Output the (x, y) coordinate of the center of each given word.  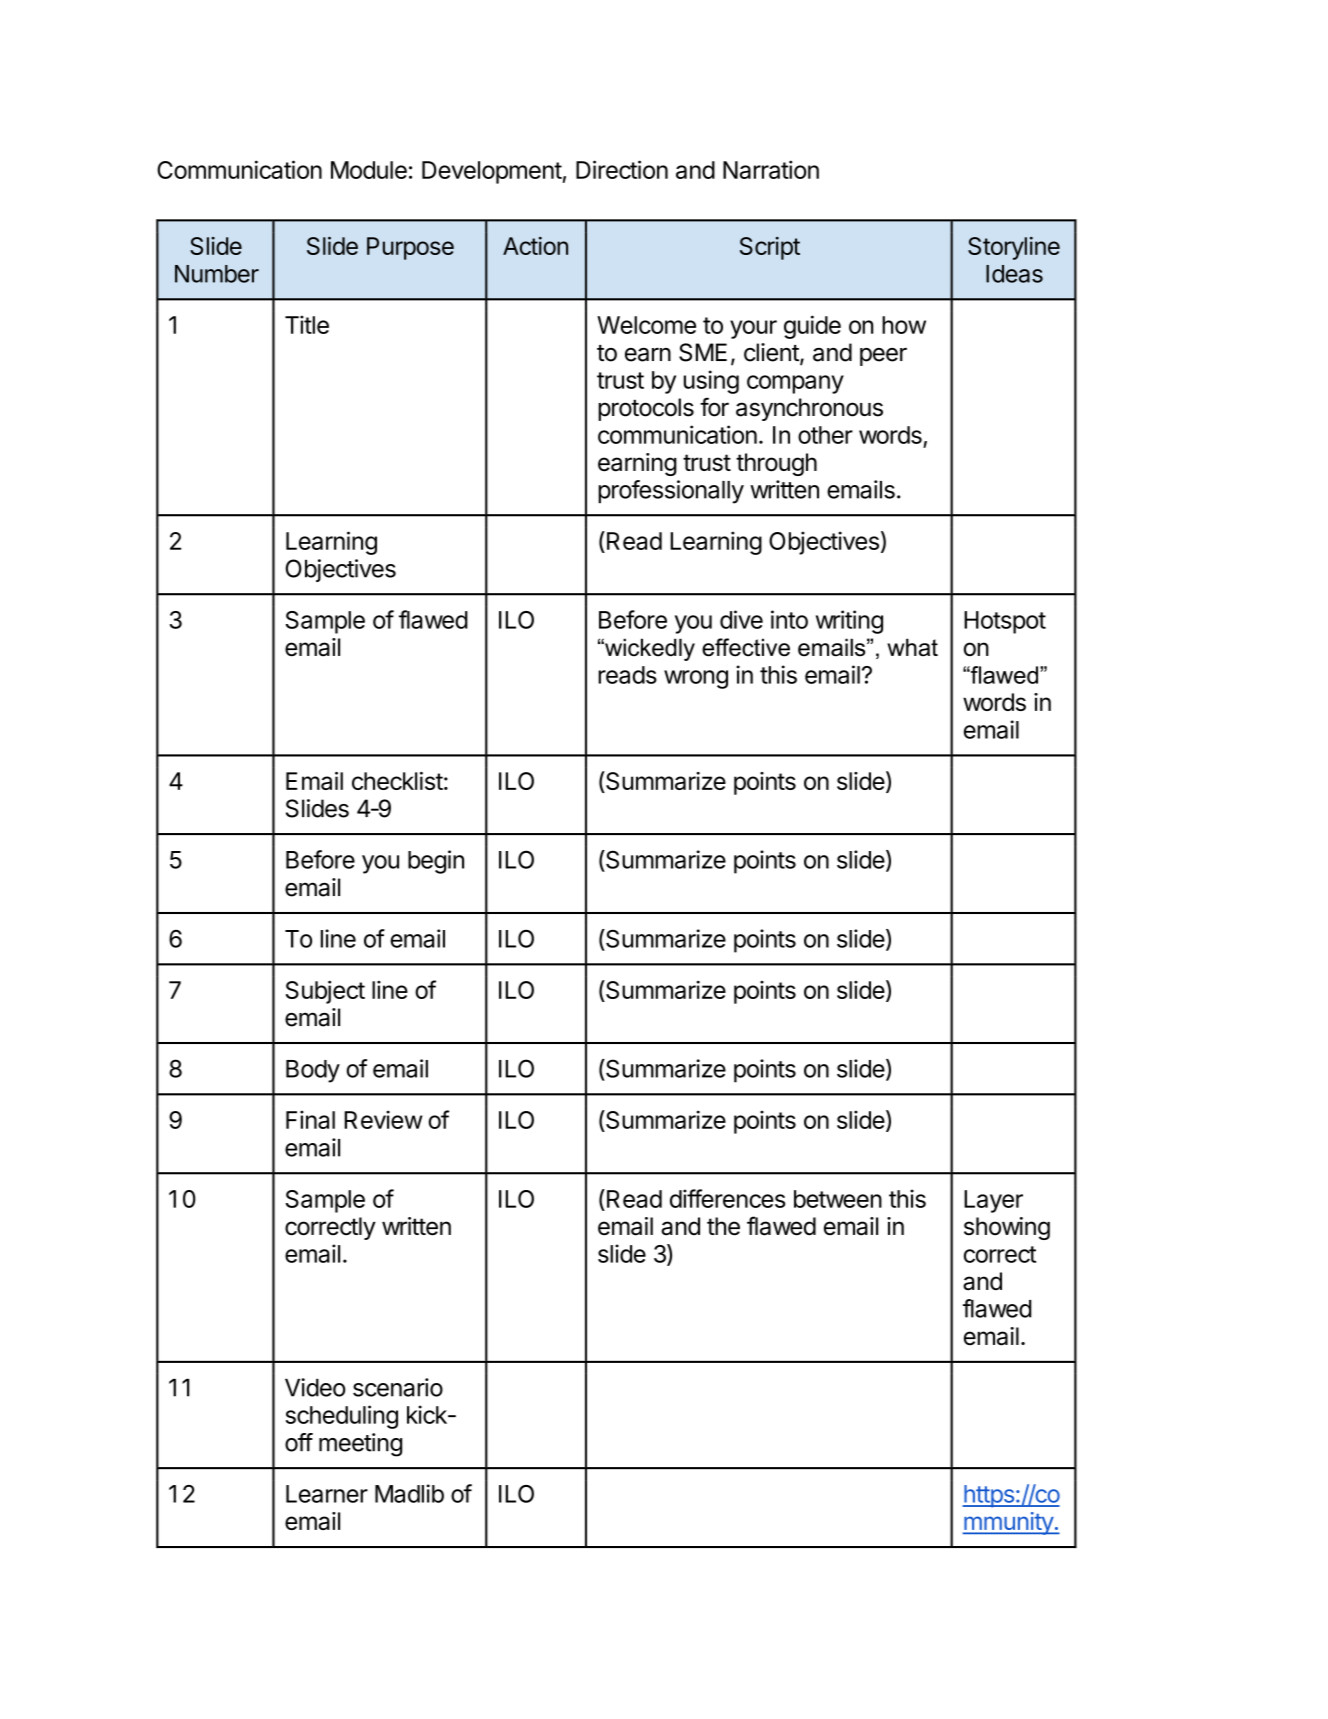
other (825, 435)
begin (436, 862)
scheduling (342, 1417)
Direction (622, 169)
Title (307, 324)
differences (727, 1198)
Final (310, 1119)
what (912, 647)
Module (369, 170)
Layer (993, 1201)
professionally (671, 492)
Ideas (1014, 274)
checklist (397, 781)
